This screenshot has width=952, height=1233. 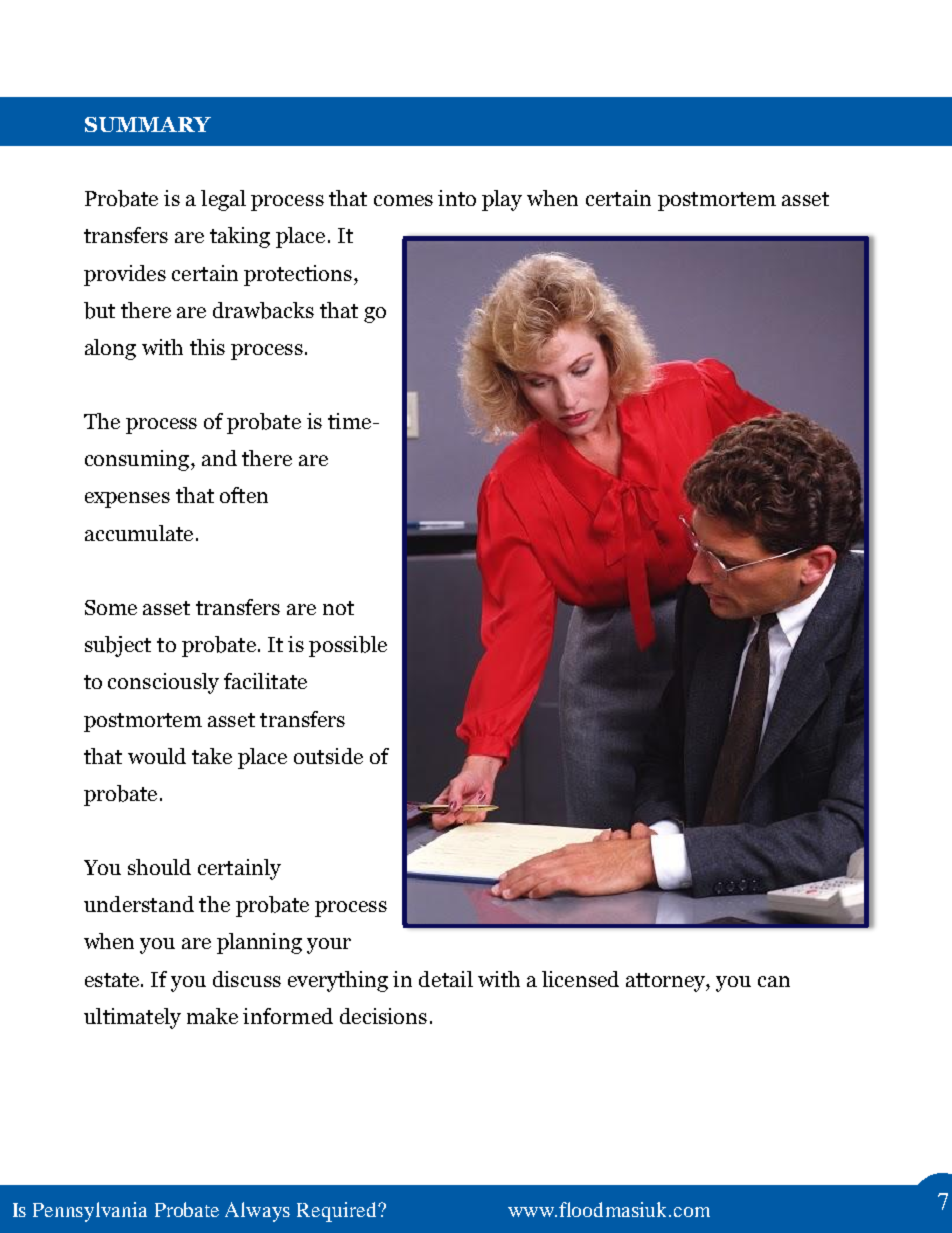 I want to click on not, so click(x=338, y=608).
